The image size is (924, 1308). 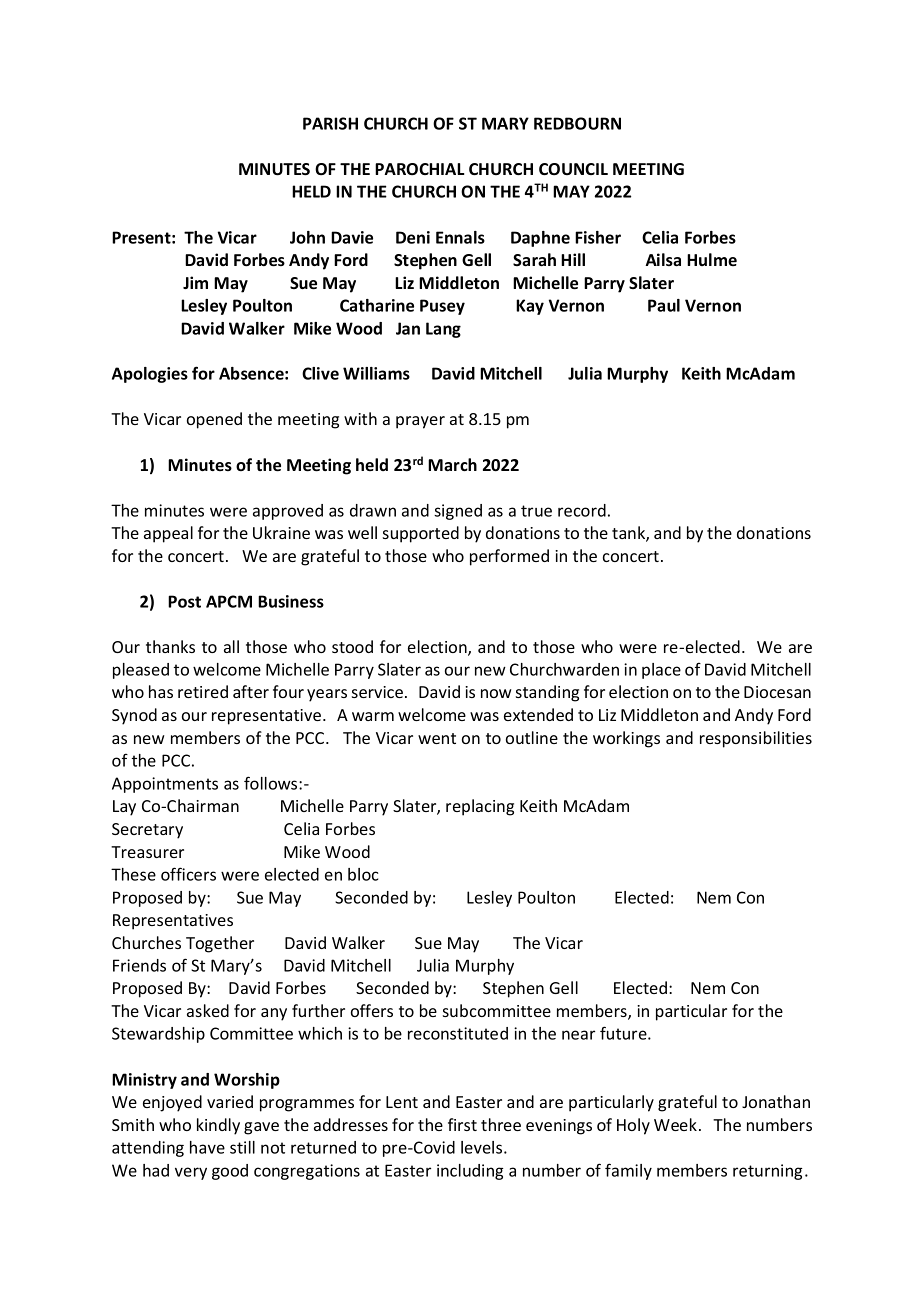 I want to click on have, so click(x=207, y=1147).
